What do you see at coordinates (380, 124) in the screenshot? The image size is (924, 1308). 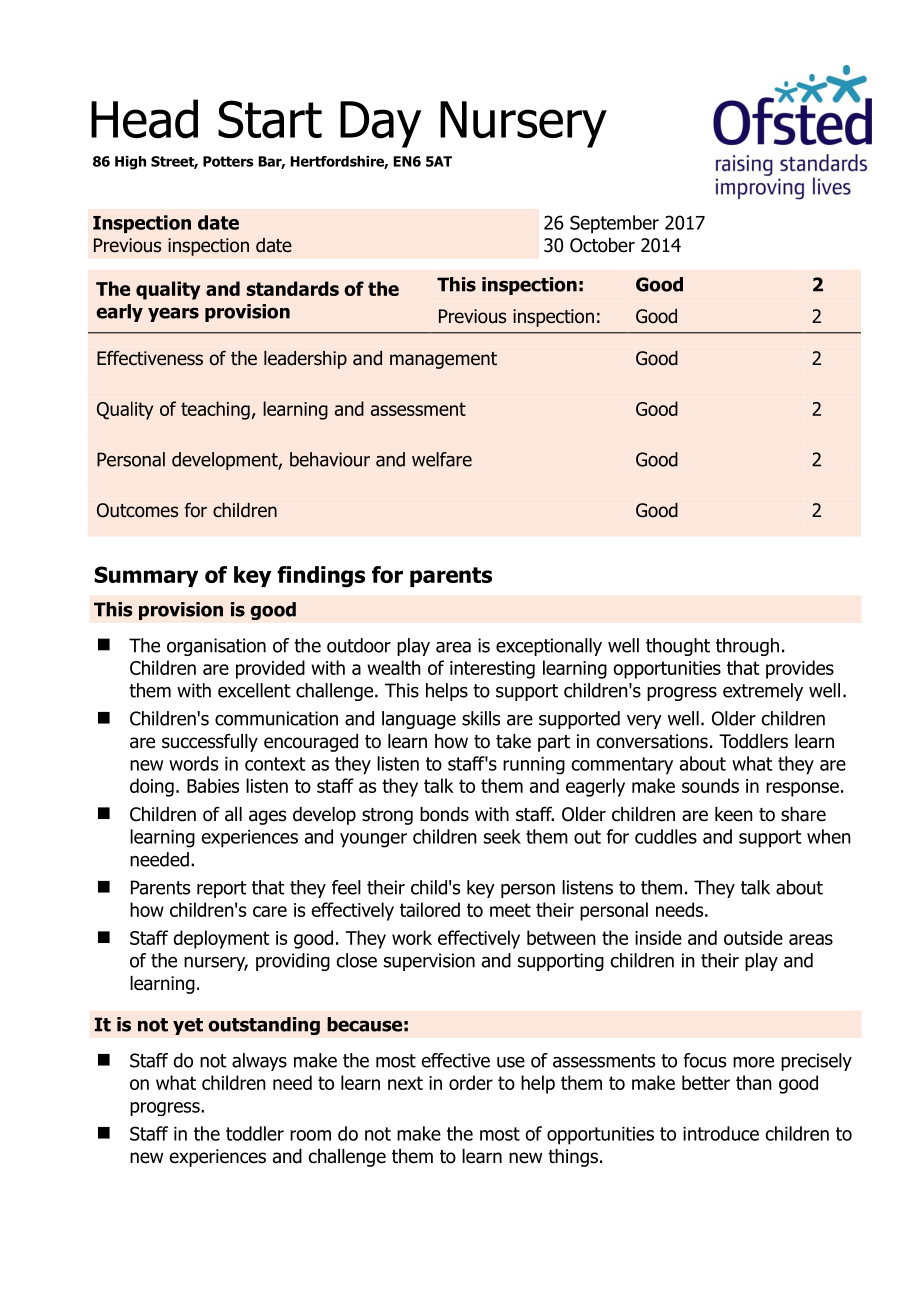 I see `Day` at bounding box center [380, 124].
